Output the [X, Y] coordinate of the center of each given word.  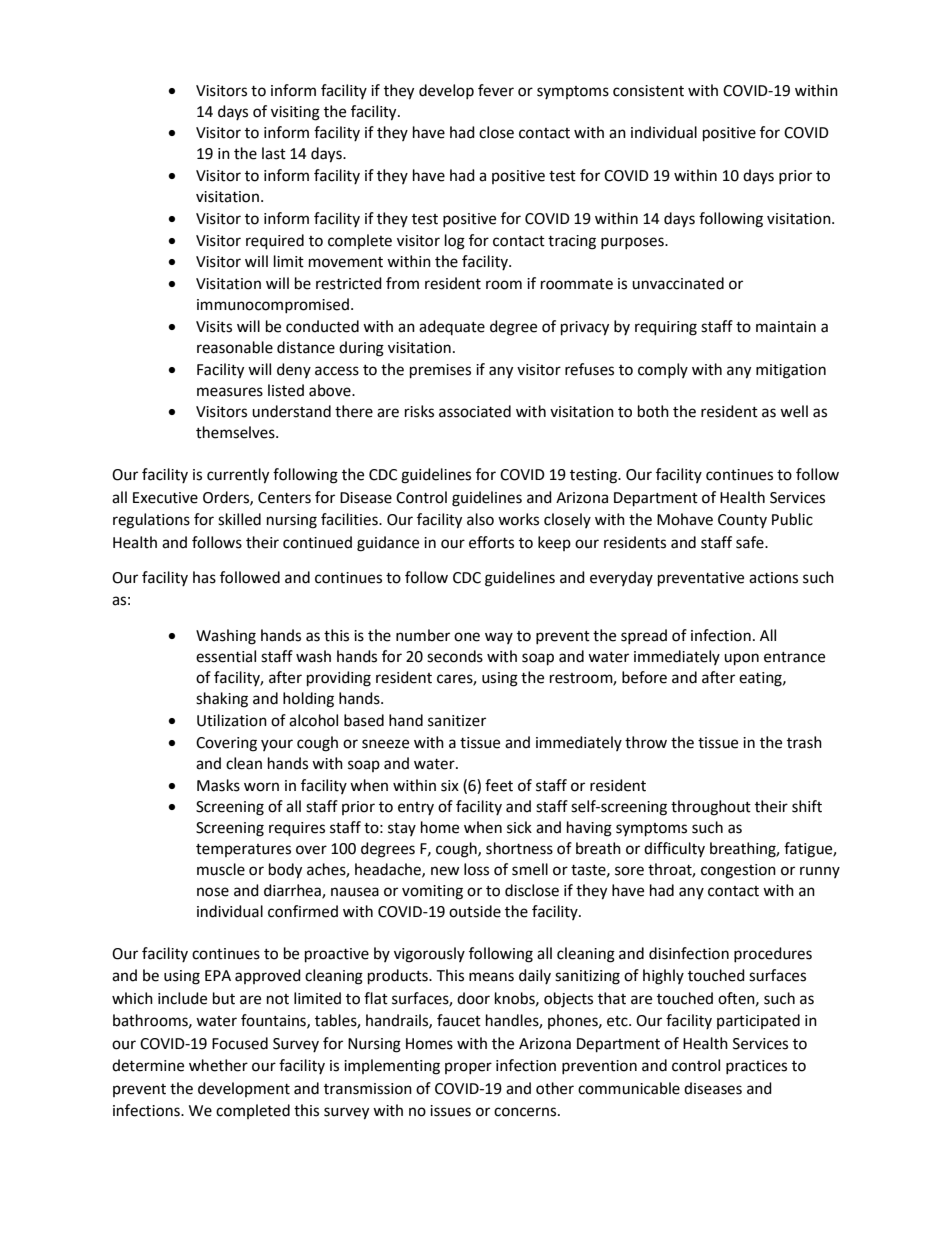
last [274, 153]
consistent [648, 91]
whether [218, 1065]
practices [756, 1067]
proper [468, 1068]
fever [496, 90]
